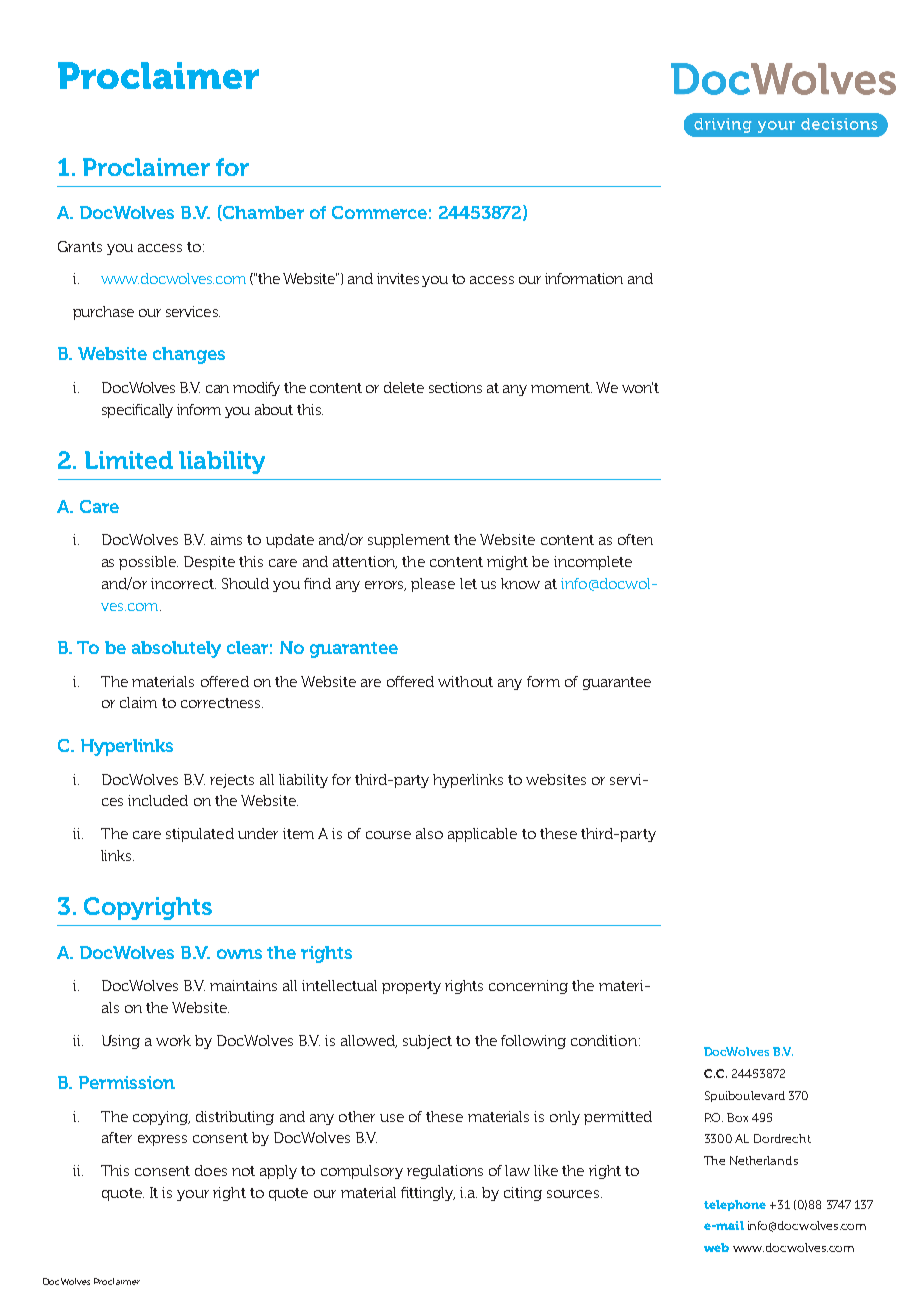 The image size is (924, 1308). I want to click on without, so click(465, 681).
